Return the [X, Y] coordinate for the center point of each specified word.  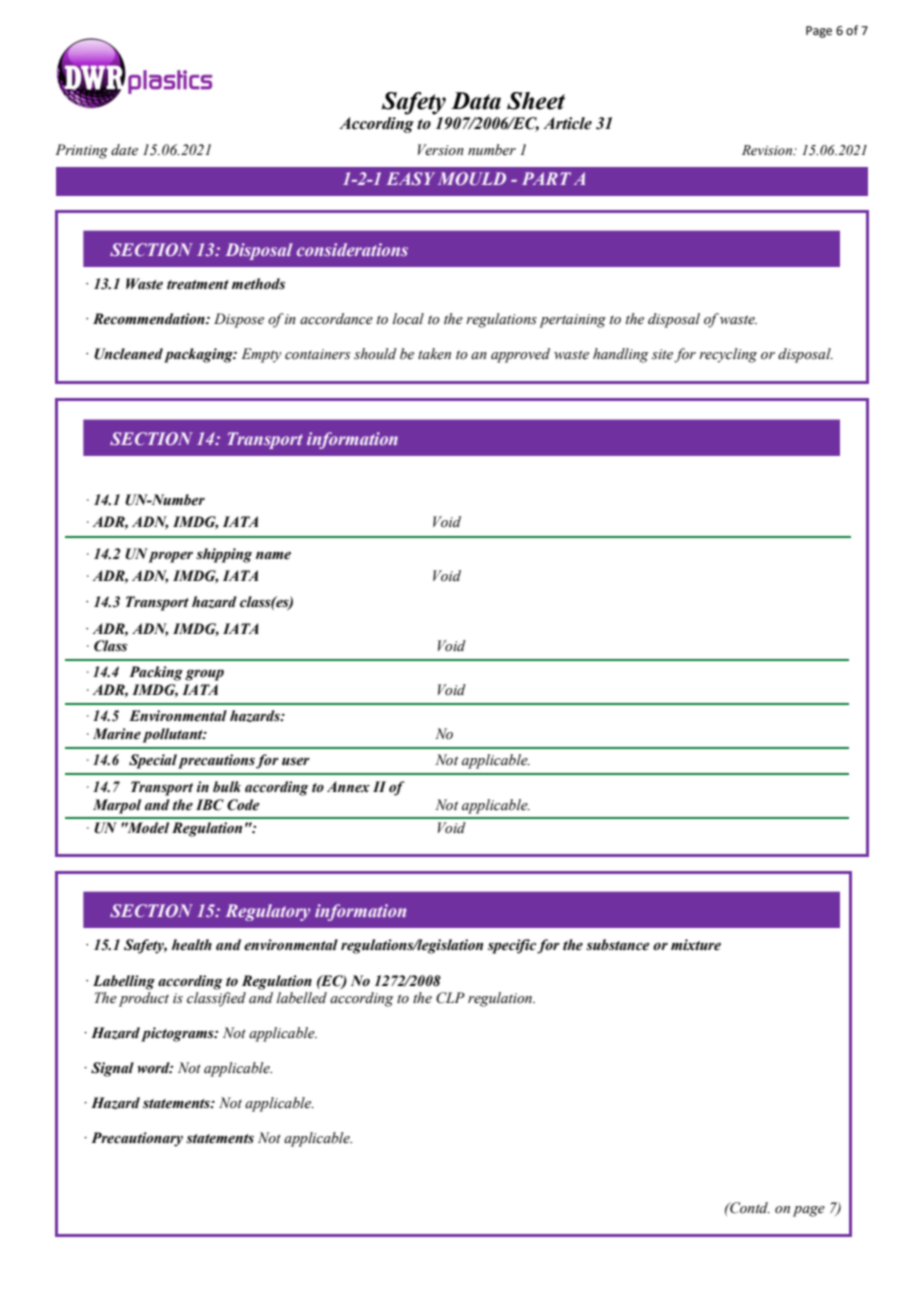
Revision [768, 150]
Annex [348, 787]
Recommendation [150, 319]
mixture [696, 945]
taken [434, 354]
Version [441, 150]
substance [617, 945]
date [124, 149]
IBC [210, 805]
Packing [156, 673]
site [662, 354]
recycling [728, 355]
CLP [450, 998]
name [273, 555]
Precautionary [137, 1139]
